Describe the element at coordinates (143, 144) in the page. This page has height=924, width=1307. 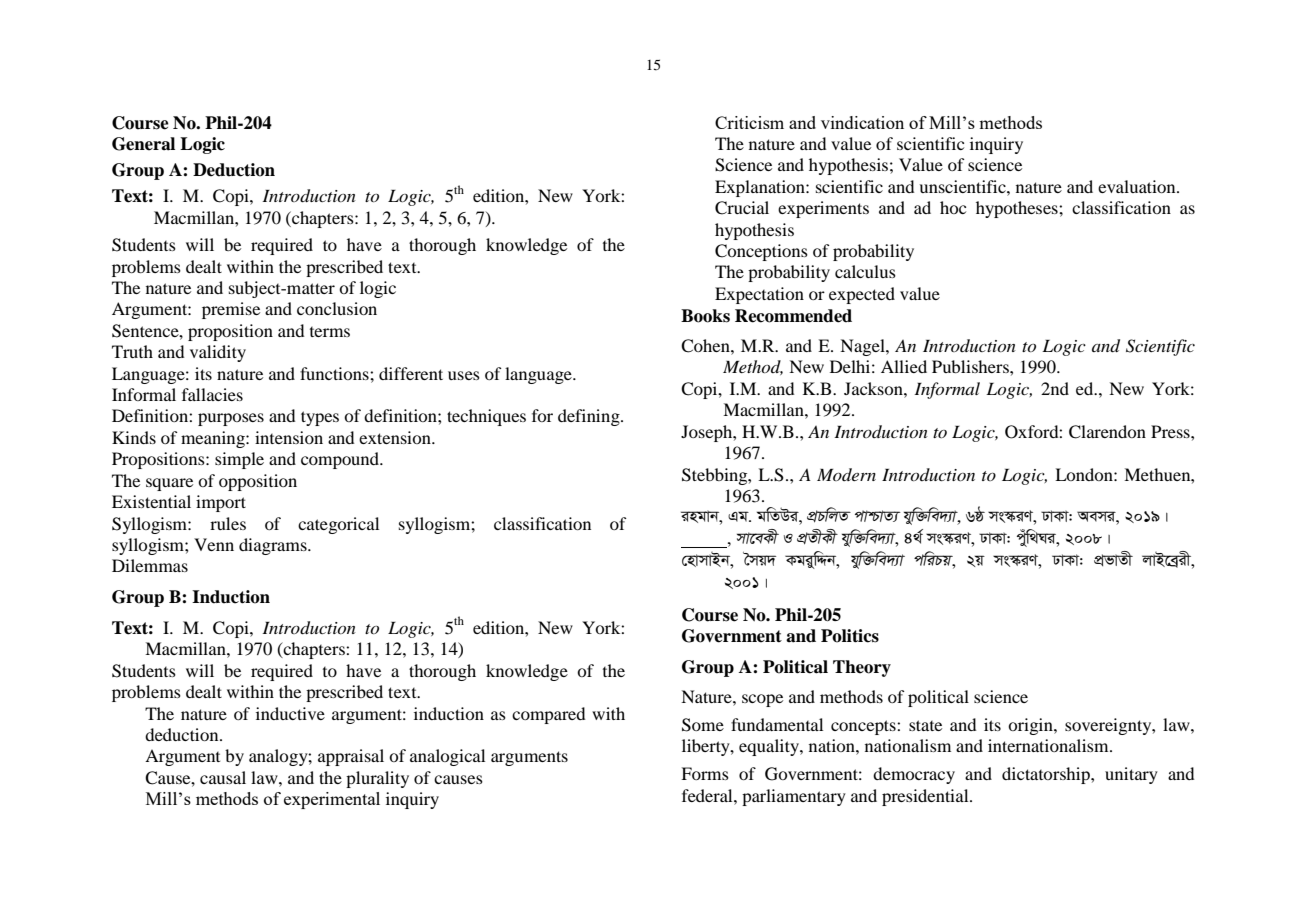
I see `General` at that location.
